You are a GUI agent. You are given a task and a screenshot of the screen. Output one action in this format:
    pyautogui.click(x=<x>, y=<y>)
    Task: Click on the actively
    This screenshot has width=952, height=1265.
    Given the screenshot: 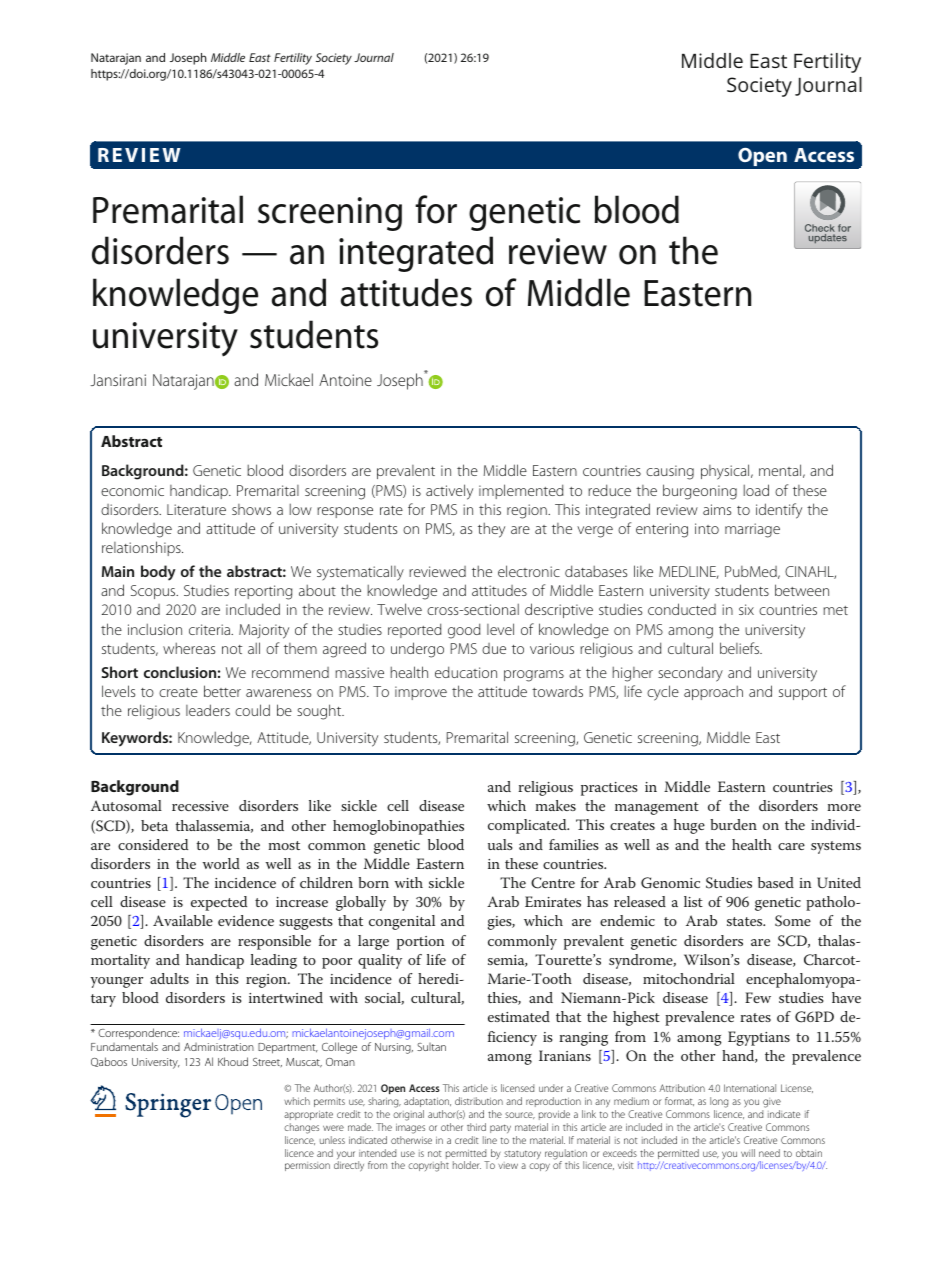 What is the action you would take?
    pyautogui.click(x=449, y=492)
